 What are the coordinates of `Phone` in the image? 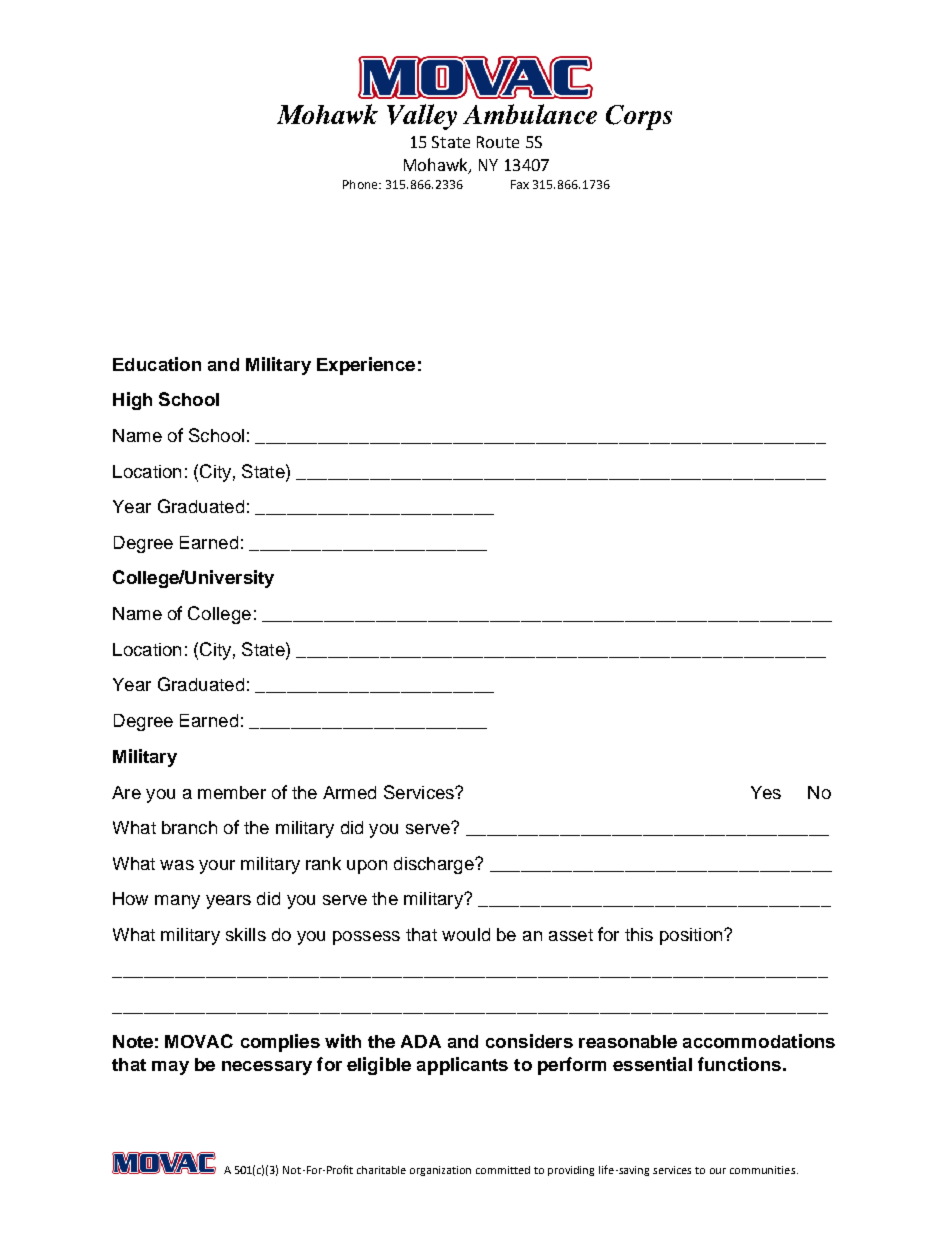 It's located at (361, 184).
